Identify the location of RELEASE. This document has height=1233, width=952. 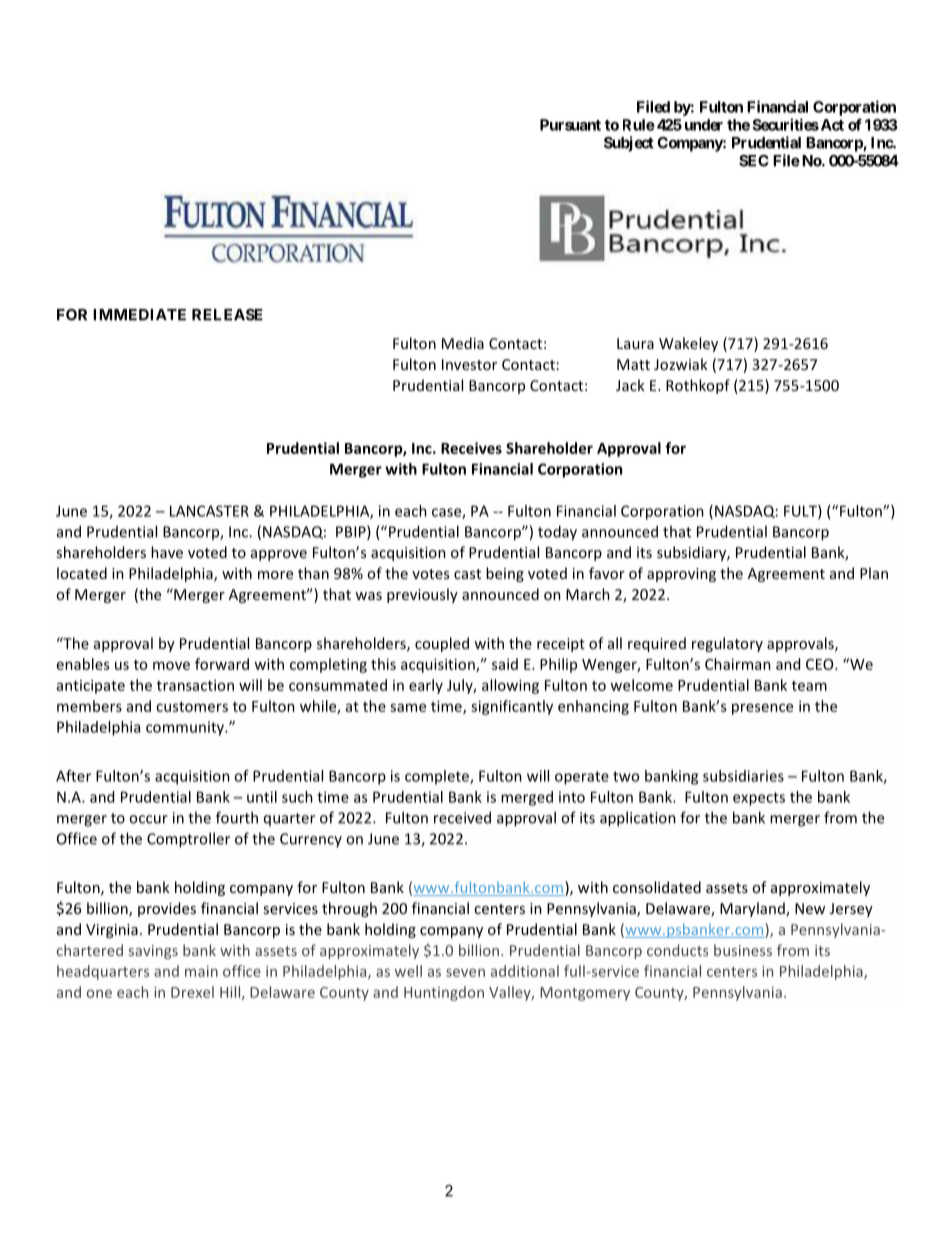
(227, 315).
